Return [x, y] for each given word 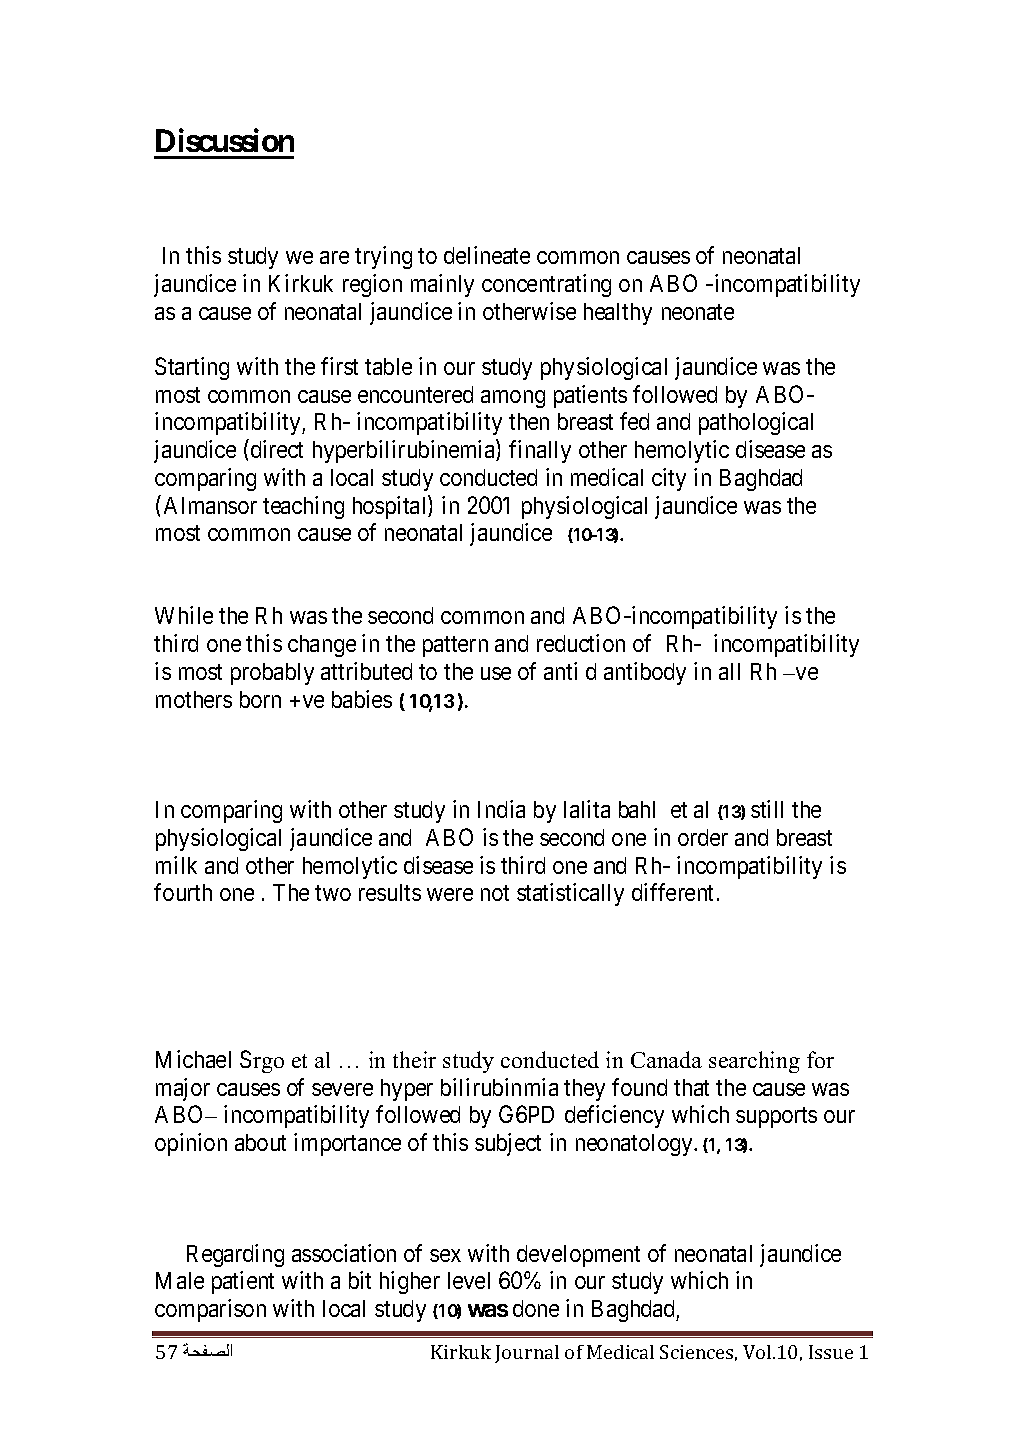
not [495, 893]
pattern [455, 646]
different [672, 892]
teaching [303, 507]
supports [776, 1117]
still [767, 809]
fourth [183, 892]
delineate [487, 255]
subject [508, 1144]
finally [540, 451]
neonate [698, 312]
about [260, 1142]
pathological [756, 423]
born [260, 699]
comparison [210, 1310]
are [334, 257]
